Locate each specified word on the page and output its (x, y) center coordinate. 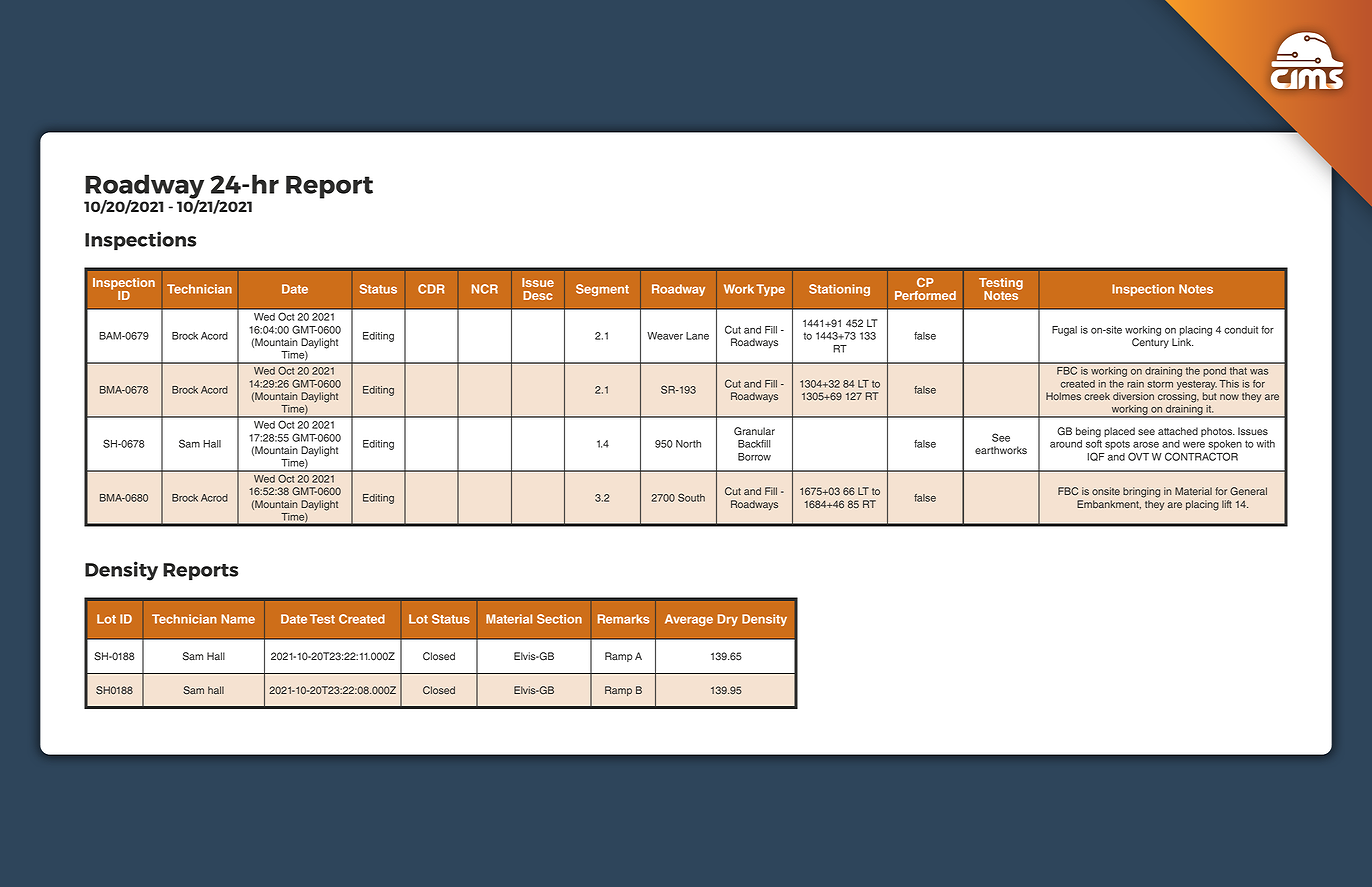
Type (770, 290)
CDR (431, 289)
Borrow (754, 457)
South (691, 497)
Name (238, 619)
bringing (1141, 492)
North (688, 444)
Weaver (665, 336)
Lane (697, 336)
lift (1227, 504)
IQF (1096, 456)
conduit (1241, 330)
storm (1160, 384)
